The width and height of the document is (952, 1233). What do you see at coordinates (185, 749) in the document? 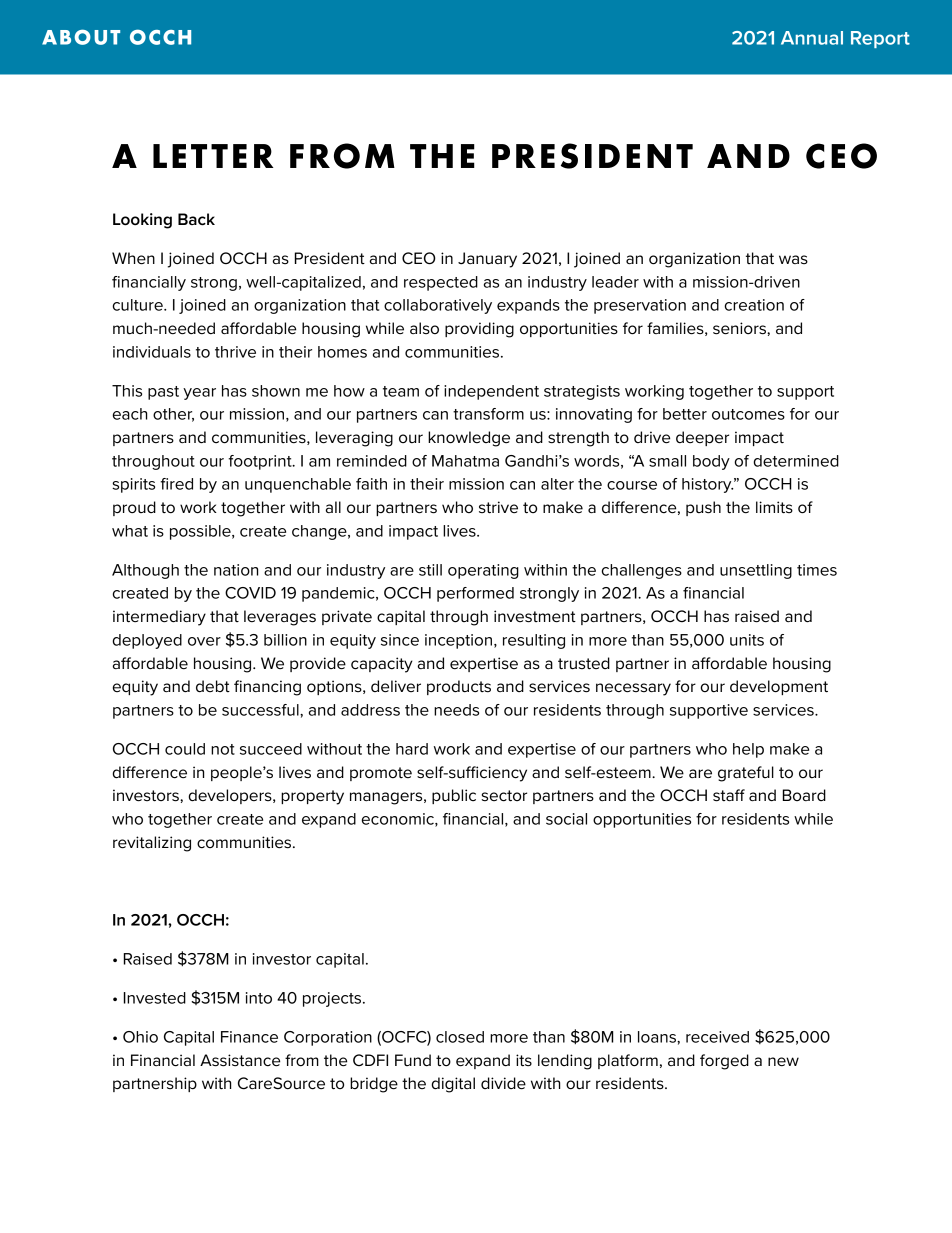
I see `could` at bounding box center [185, 749].
